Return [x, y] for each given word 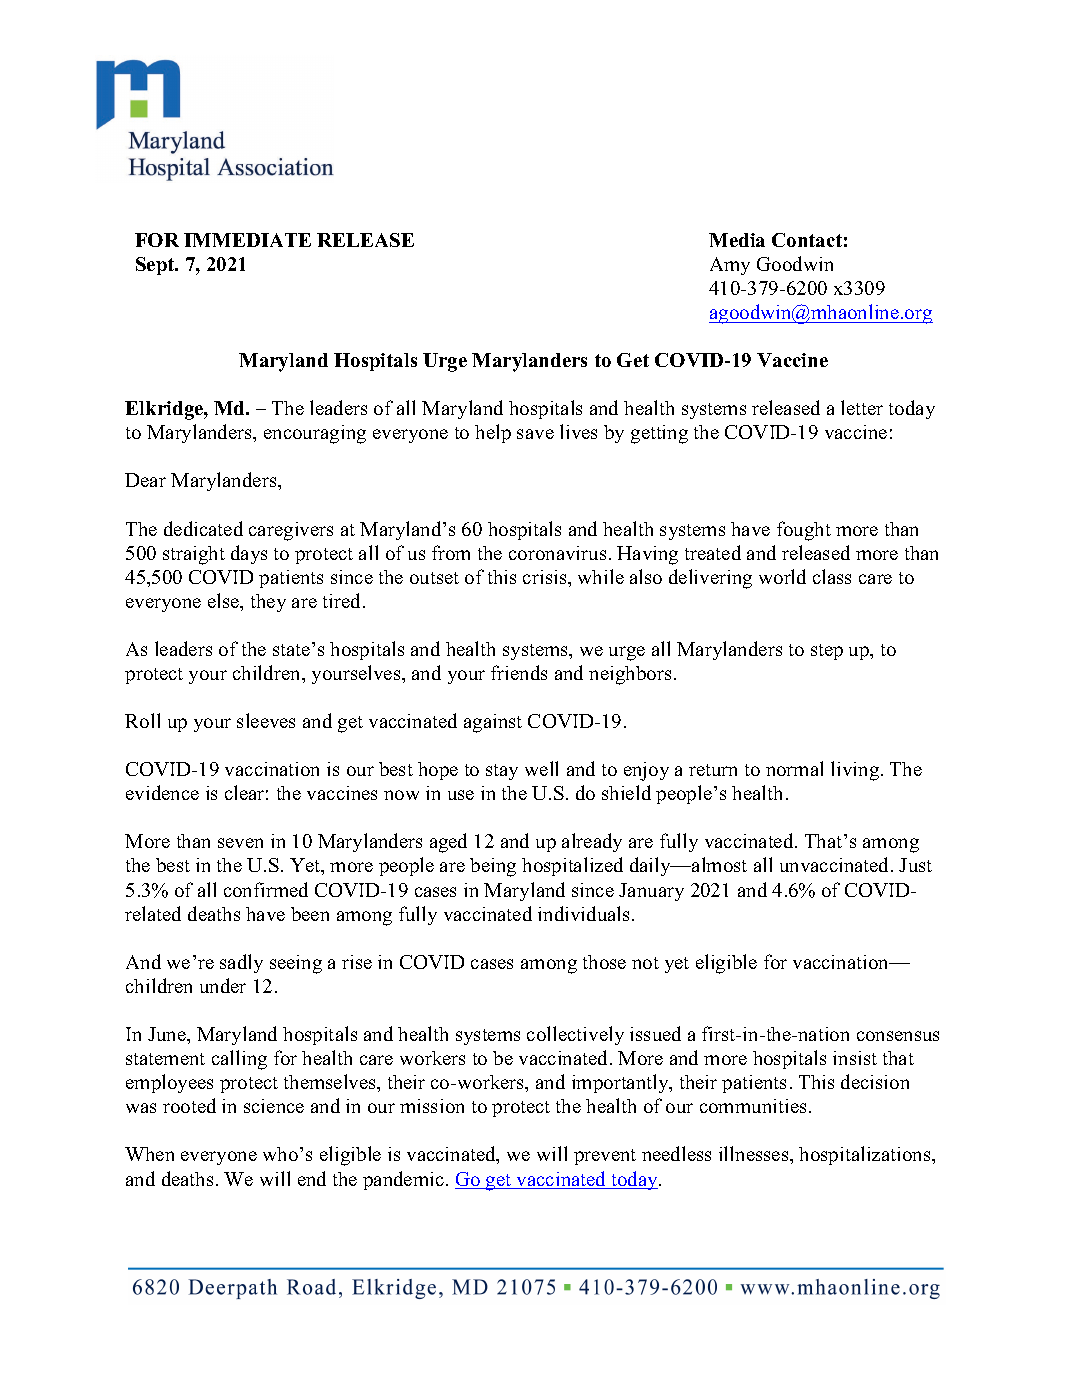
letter [862, 407]
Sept [156, 266]
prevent [605, 1157]
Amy [730, 266]
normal [794, 768]
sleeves [266, 720]
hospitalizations [866, 1155]
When [149, 1154]
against [493, 723]
